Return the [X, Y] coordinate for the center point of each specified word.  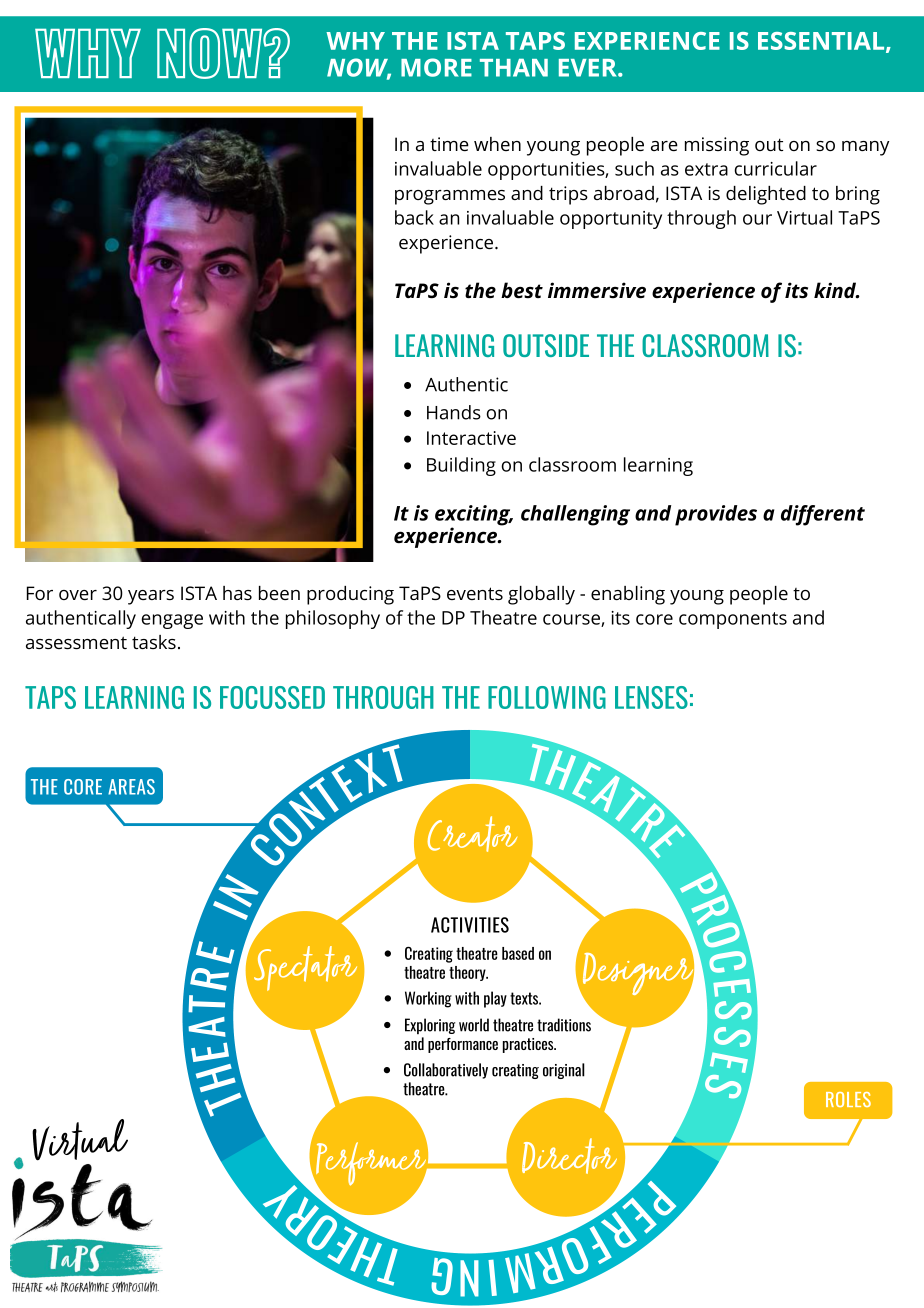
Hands [454, 412]
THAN [514, 68]
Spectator [307, 967]
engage [172, 621]
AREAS [131, 787]
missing [717, 146]
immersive [597, 290]
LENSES [651, 697]
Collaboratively [446, 1071]
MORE [436, 67]
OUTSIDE [546, 345]
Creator [472, 834]
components [733, 620]
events [475, 593]
